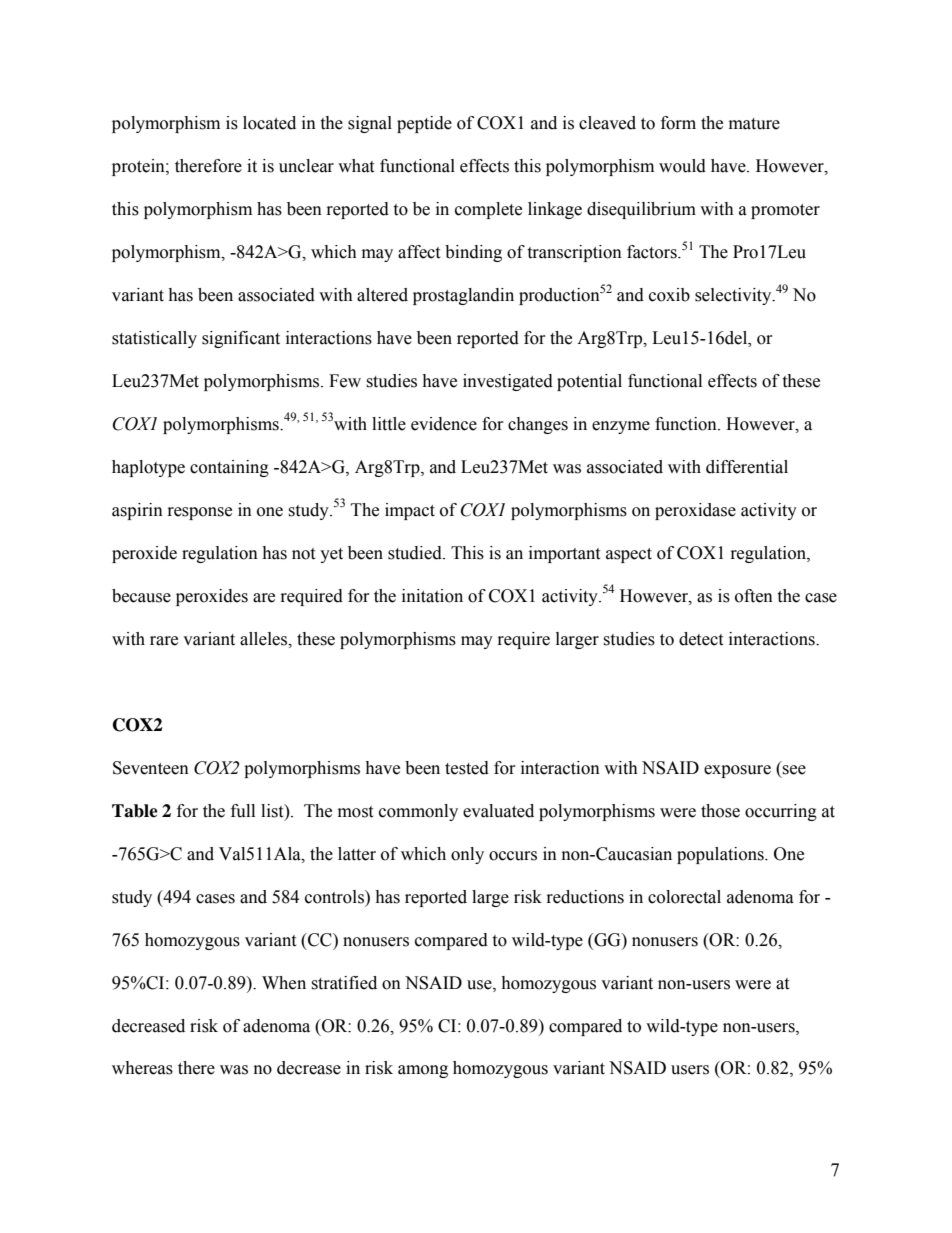 The width and height of the image is (952, 1233). What do you see at coordinates (463, 296) in the image?
I see `prostaglandin` at bounding box center [463, 296].
